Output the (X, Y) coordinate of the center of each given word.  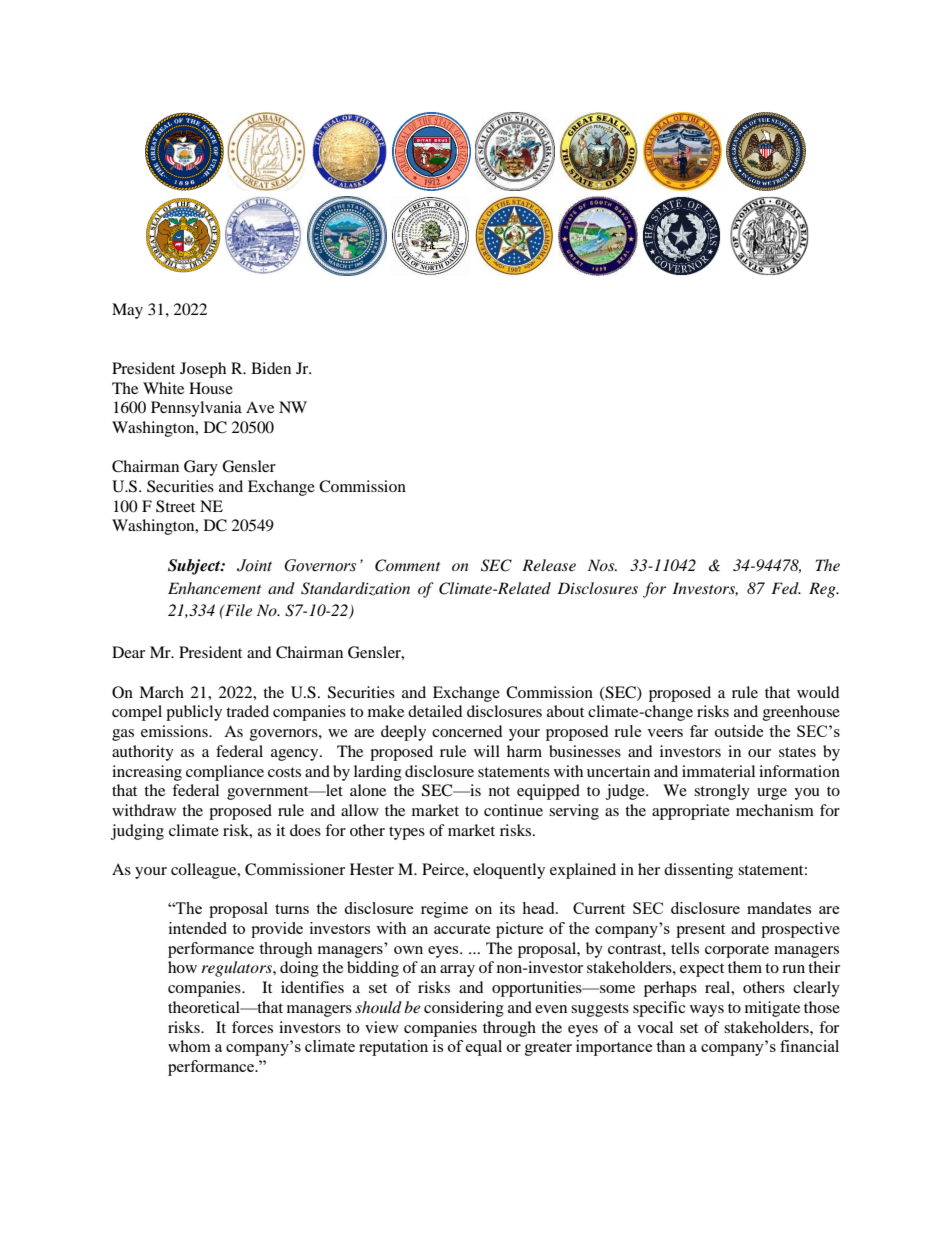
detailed (435, 711)
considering (464, 1009)
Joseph (203, 370)
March (161, 692)
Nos (602, 565)
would (818, 692)
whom (189, 1046)
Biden (271, 368)
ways (707, 1011)
